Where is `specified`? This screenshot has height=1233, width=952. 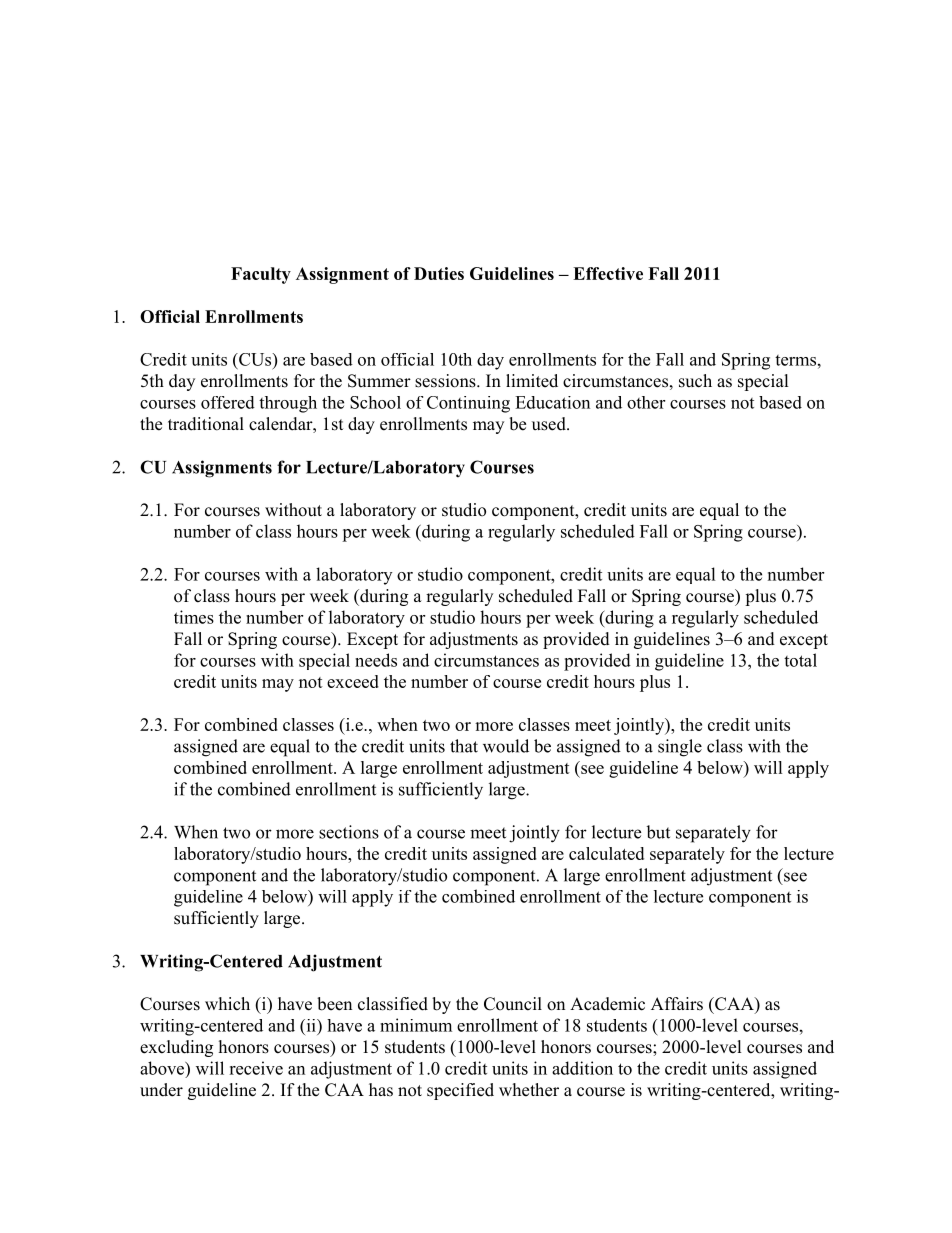
specified is located at coordinates (460, 1091).
